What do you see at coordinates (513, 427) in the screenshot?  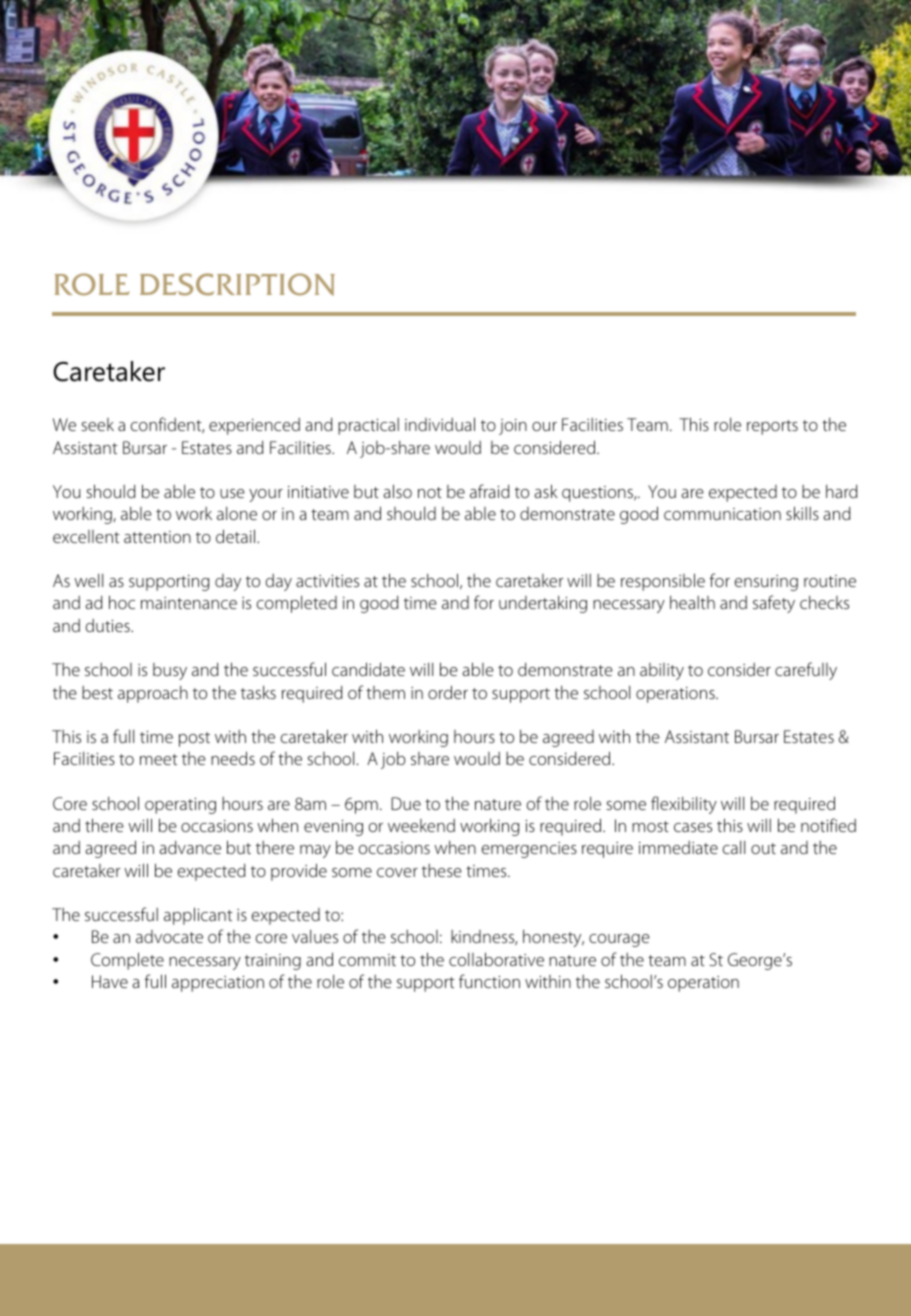 I see `join` at bounding box center [513, 427].
